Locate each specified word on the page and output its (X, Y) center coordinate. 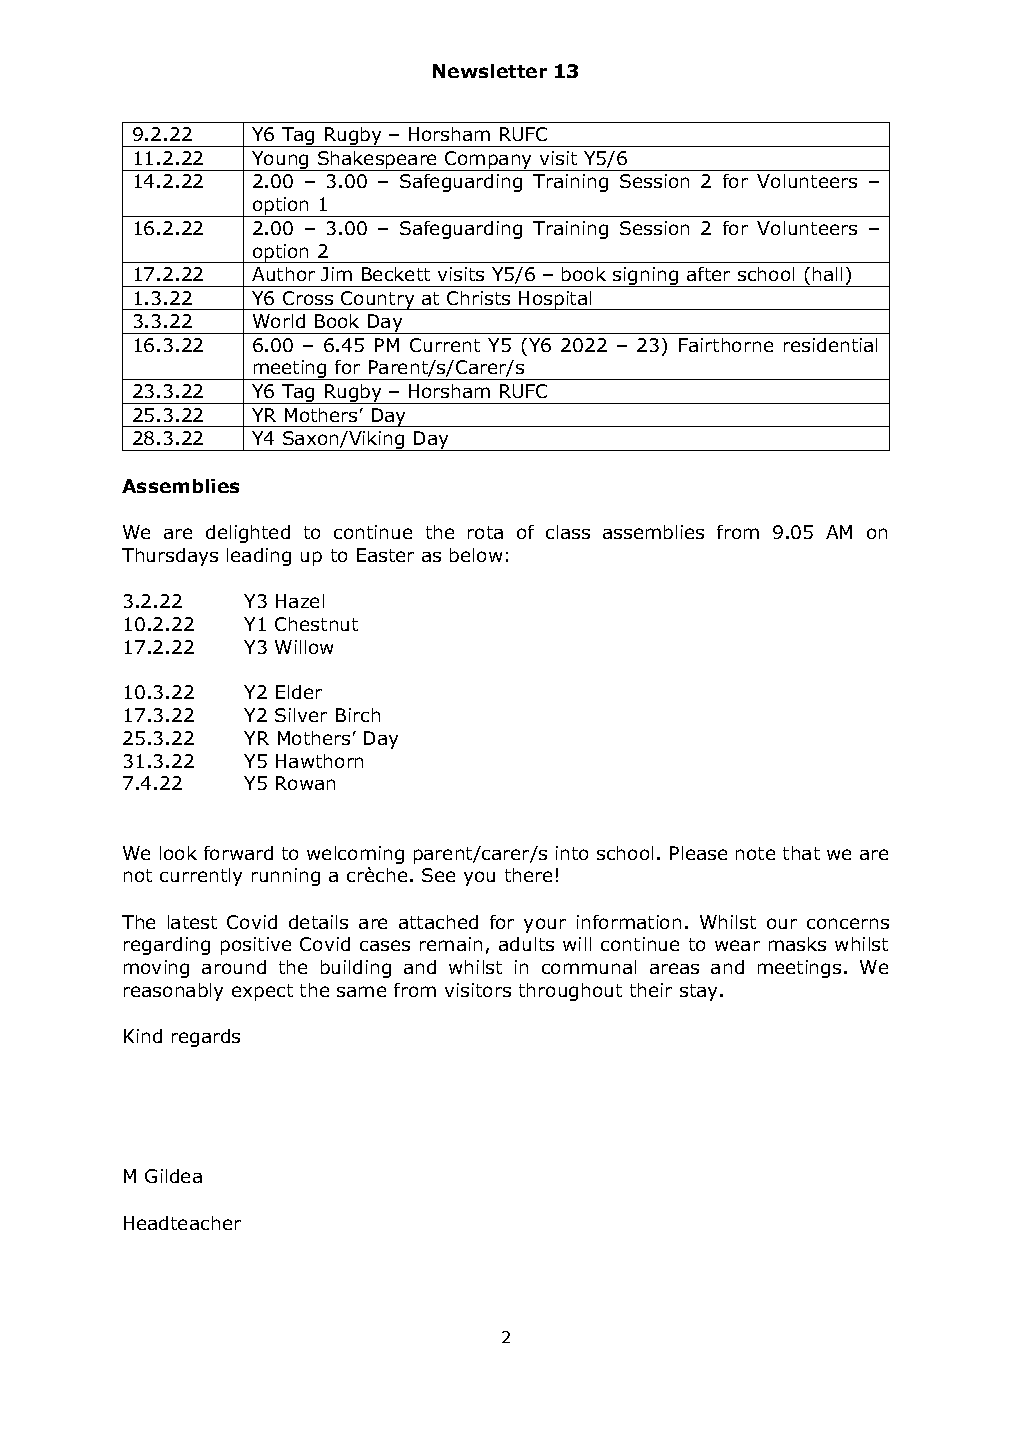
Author (283, 274)
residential (830, 345)
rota (485, 532)
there (528, 875)
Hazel (300, 601)
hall (827, 274)
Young (280, 161)
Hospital (556, 300)
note (755, 853)
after (708, 274)
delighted (248, 534)
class (568, 532)
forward (238, 853)
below (476, 555)
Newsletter (490, 71)
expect (262, 992)
